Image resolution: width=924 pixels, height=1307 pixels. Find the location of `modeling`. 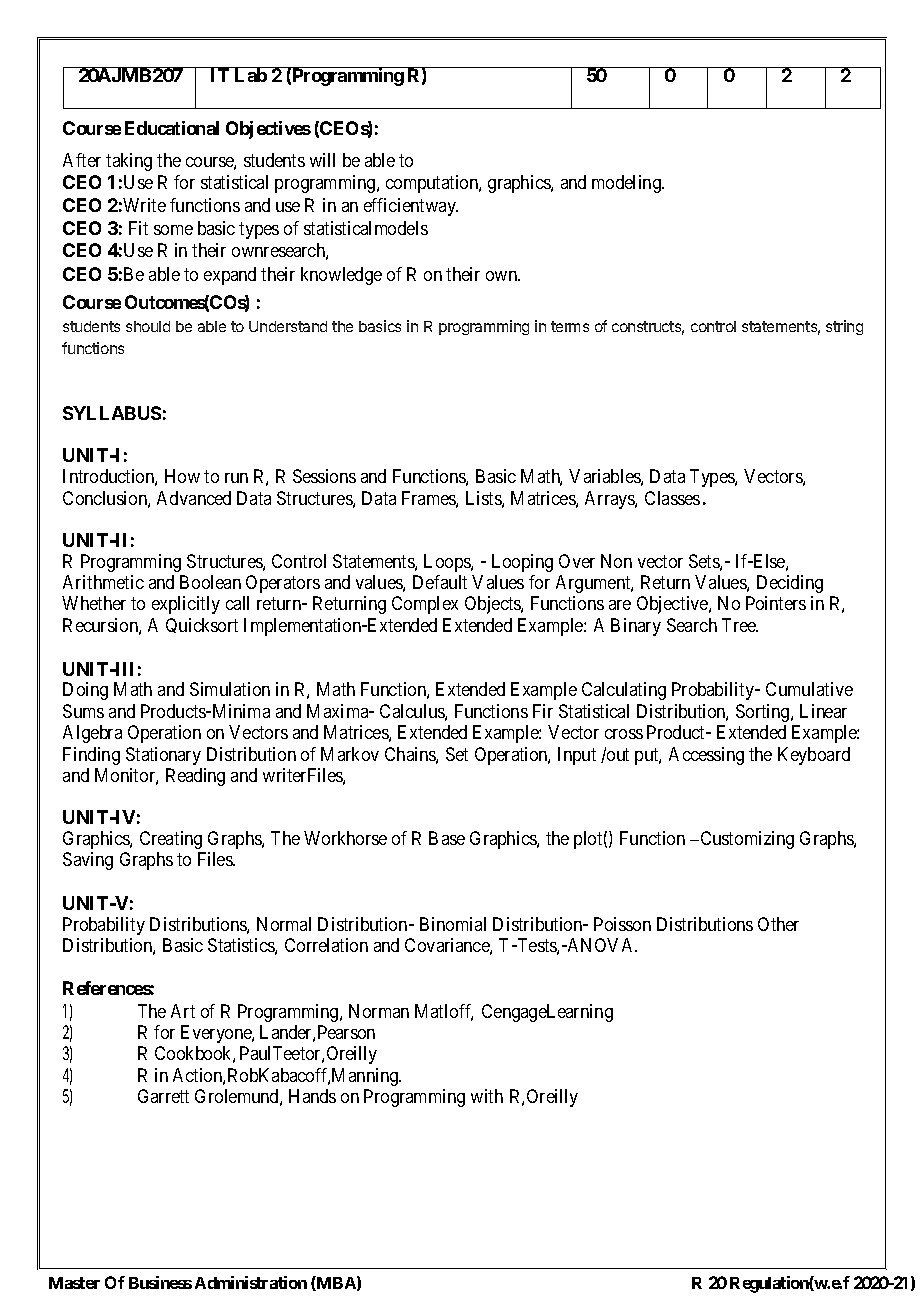

modeling is located at coordinates (627, 184).
